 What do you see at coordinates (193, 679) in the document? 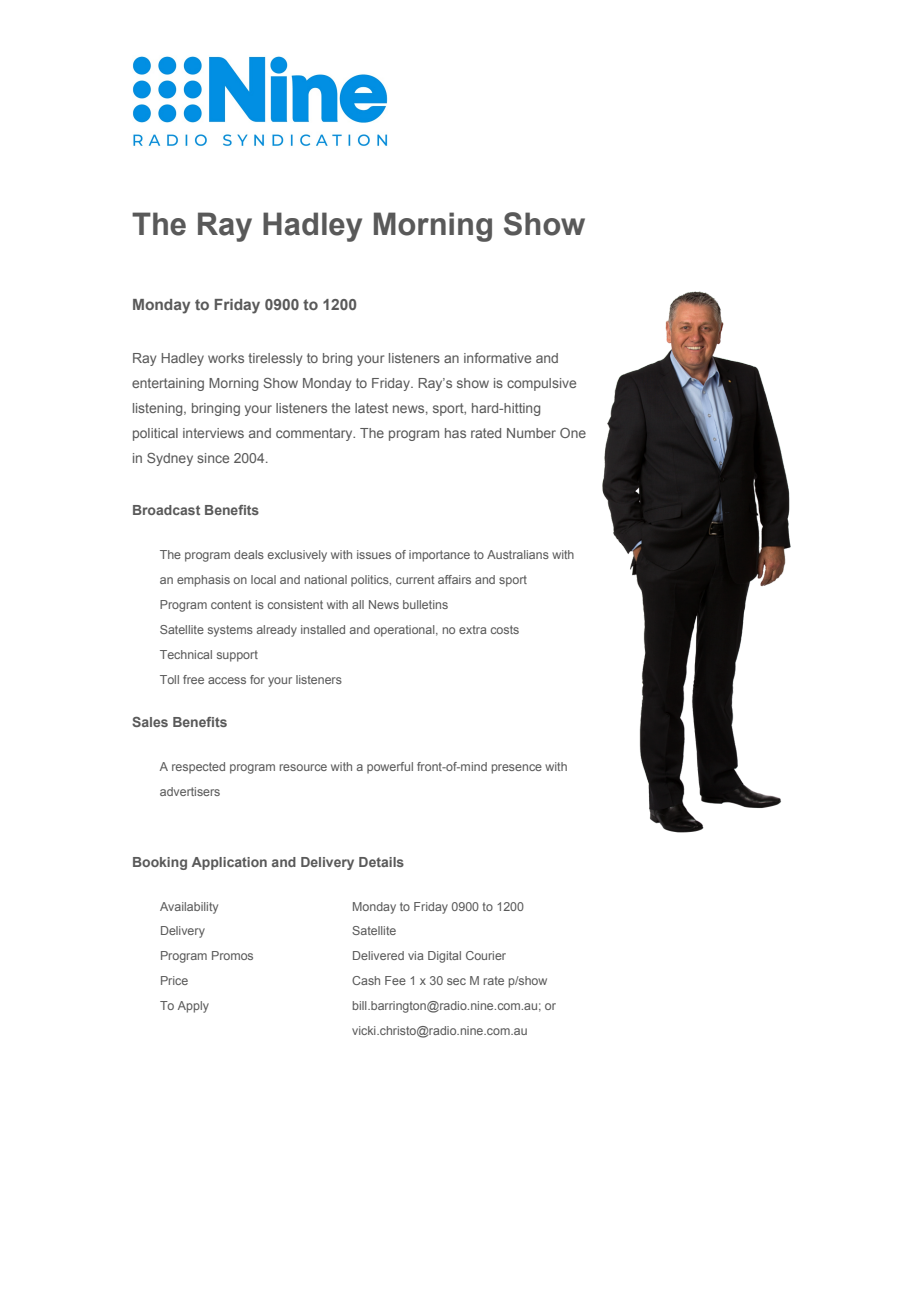
I see `free` at bounding box center [193, 679].
